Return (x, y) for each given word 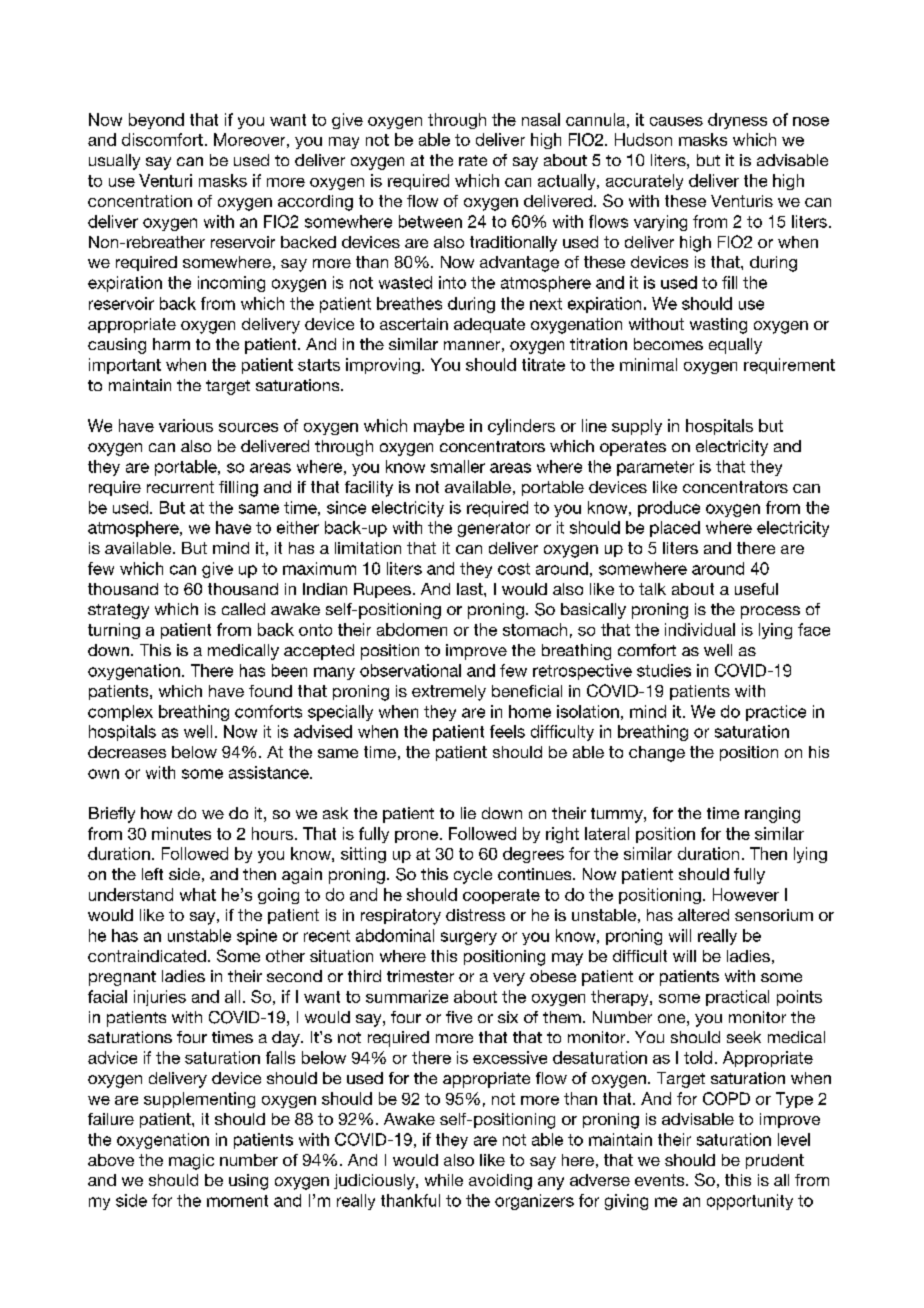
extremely (449, 693)
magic (191, 1162)
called (243, 609)
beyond (156, 121)
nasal (541, 119)
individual (700, 629)
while (444, 1180)
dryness (737, 121)
